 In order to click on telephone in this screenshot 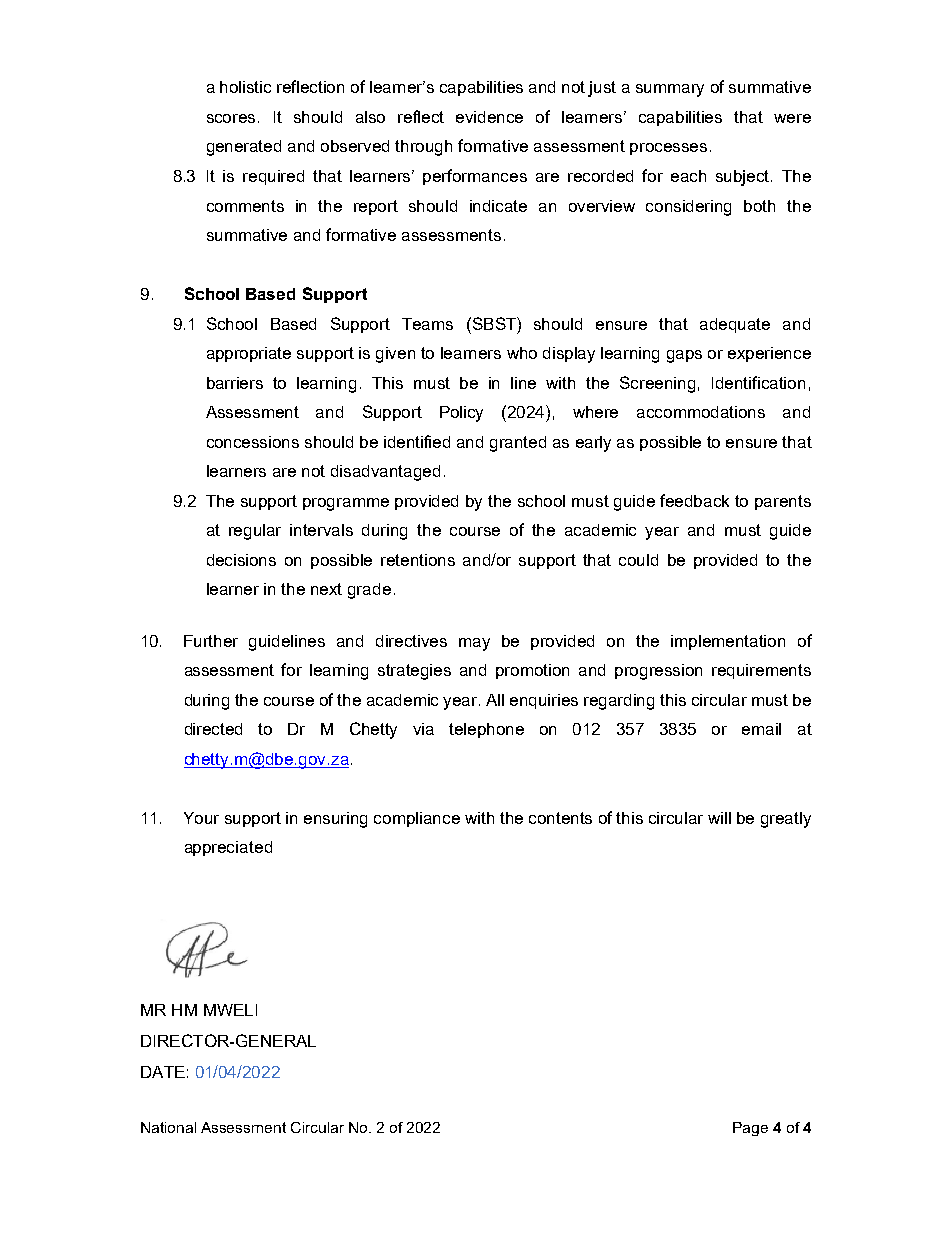, I will do `click(486, 730)`.
